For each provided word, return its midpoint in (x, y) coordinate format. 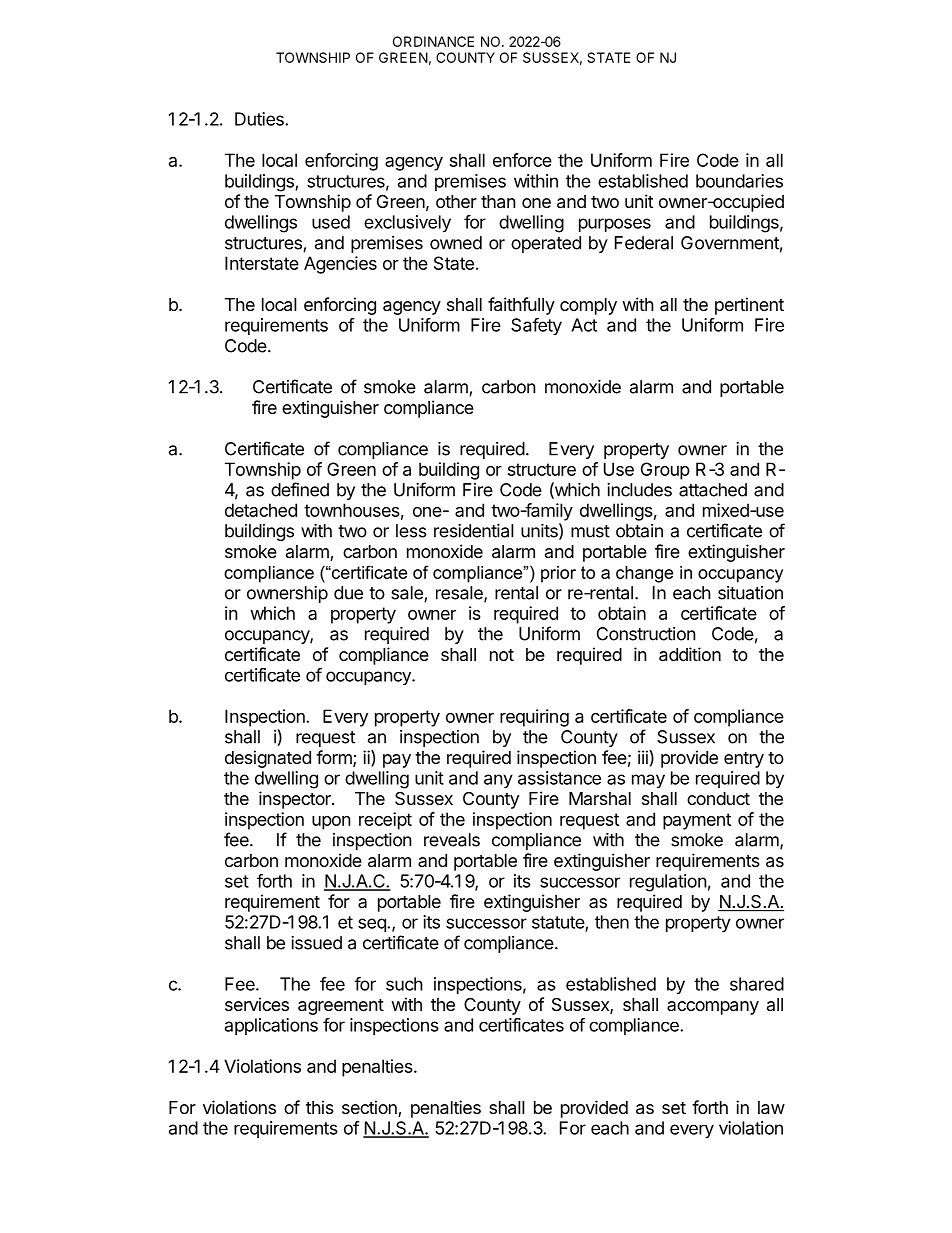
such (404, 984)
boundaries (739, 181)
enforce (522, 160)
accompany (713, 1008)
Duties (260, 119)
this (320, 1107)
